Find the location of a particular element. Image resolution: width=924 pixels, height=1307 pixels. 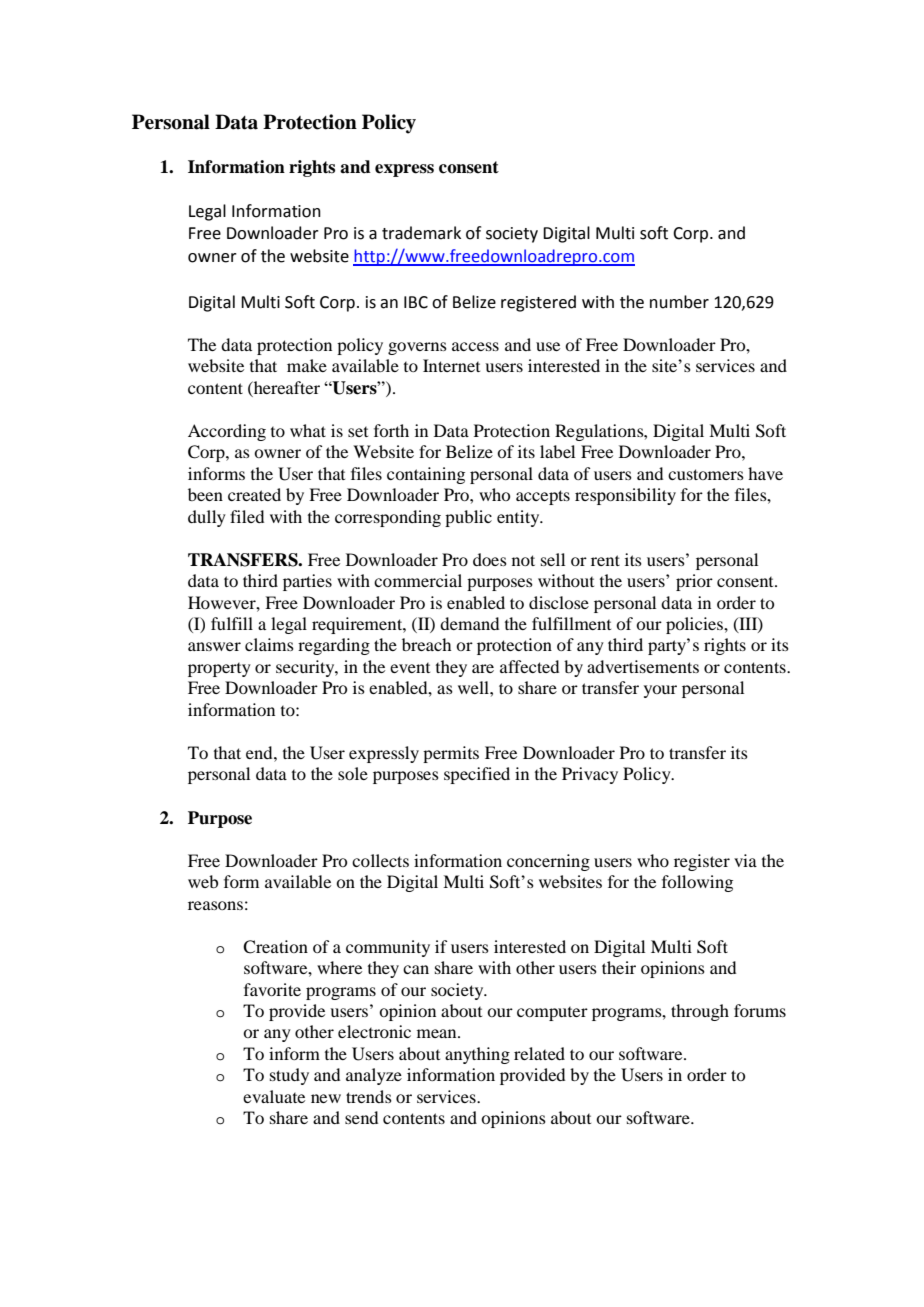

evaluate is located at coordinates (274, 1096).
